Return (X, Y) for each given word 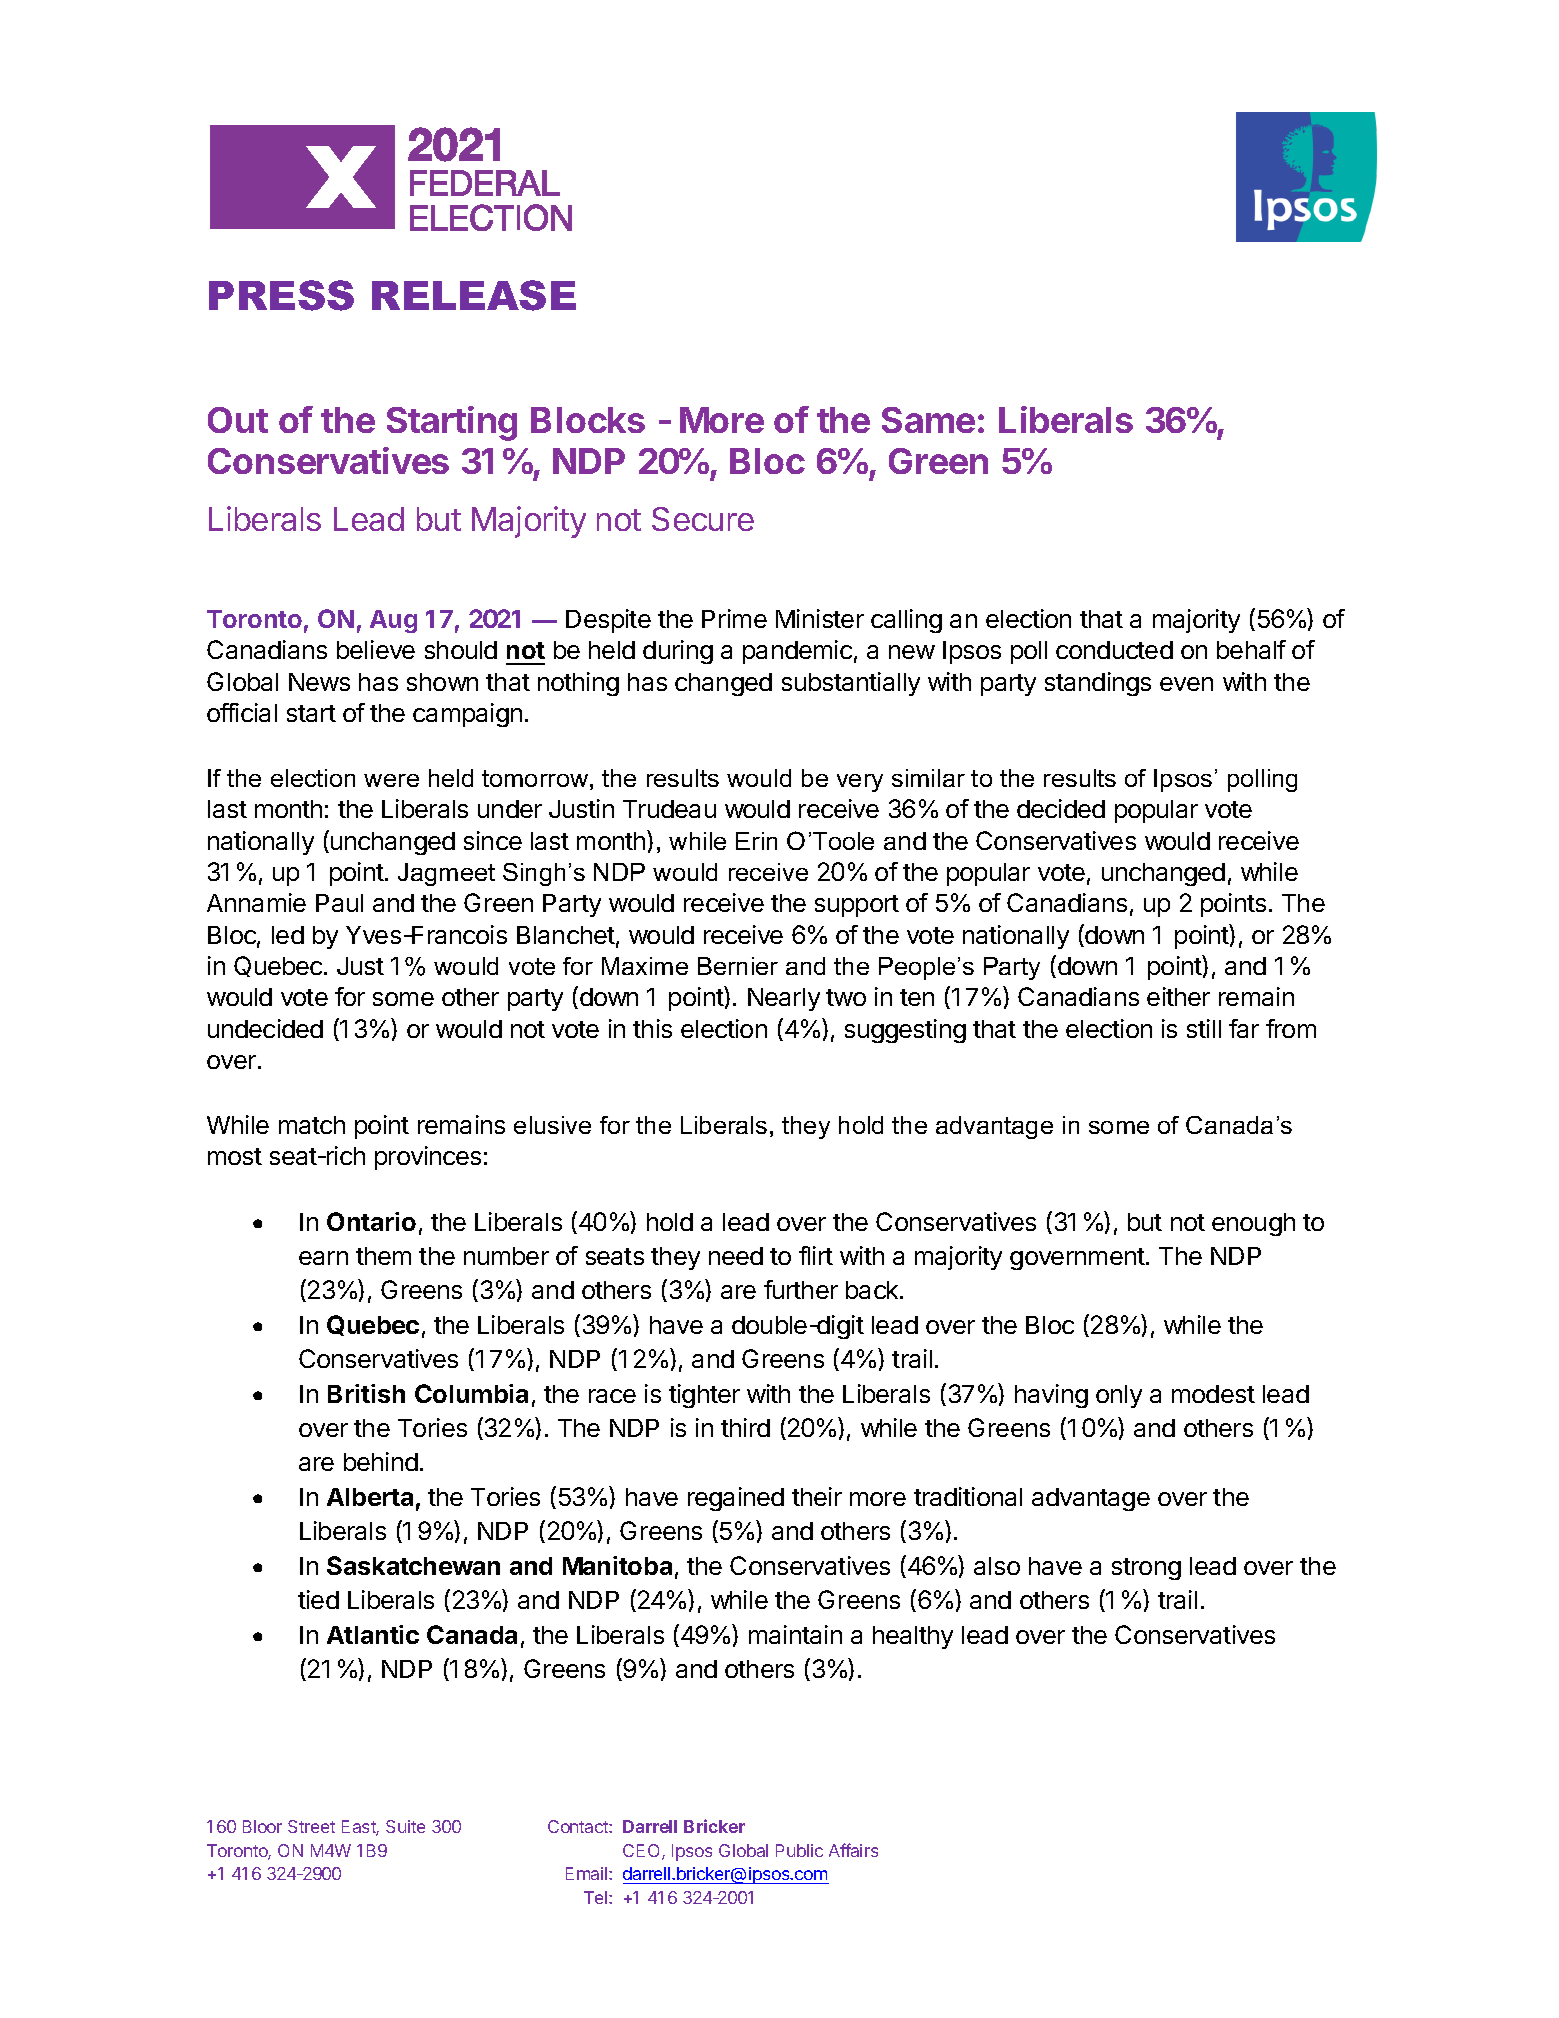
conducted (1114, 650)
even (1186, 684)
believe (376, 649)
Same (928, 420)
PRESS (281, 295)
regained (736, 1499)
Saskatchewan (413, 1565)
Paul (339, 903)
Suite (405, 1826)
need (736, 1256)
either (1178, 996)
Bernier (738, 966)
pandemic (797, 652)
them (383, 1256)
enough (1253, 1224)
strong (1146, 1569)
